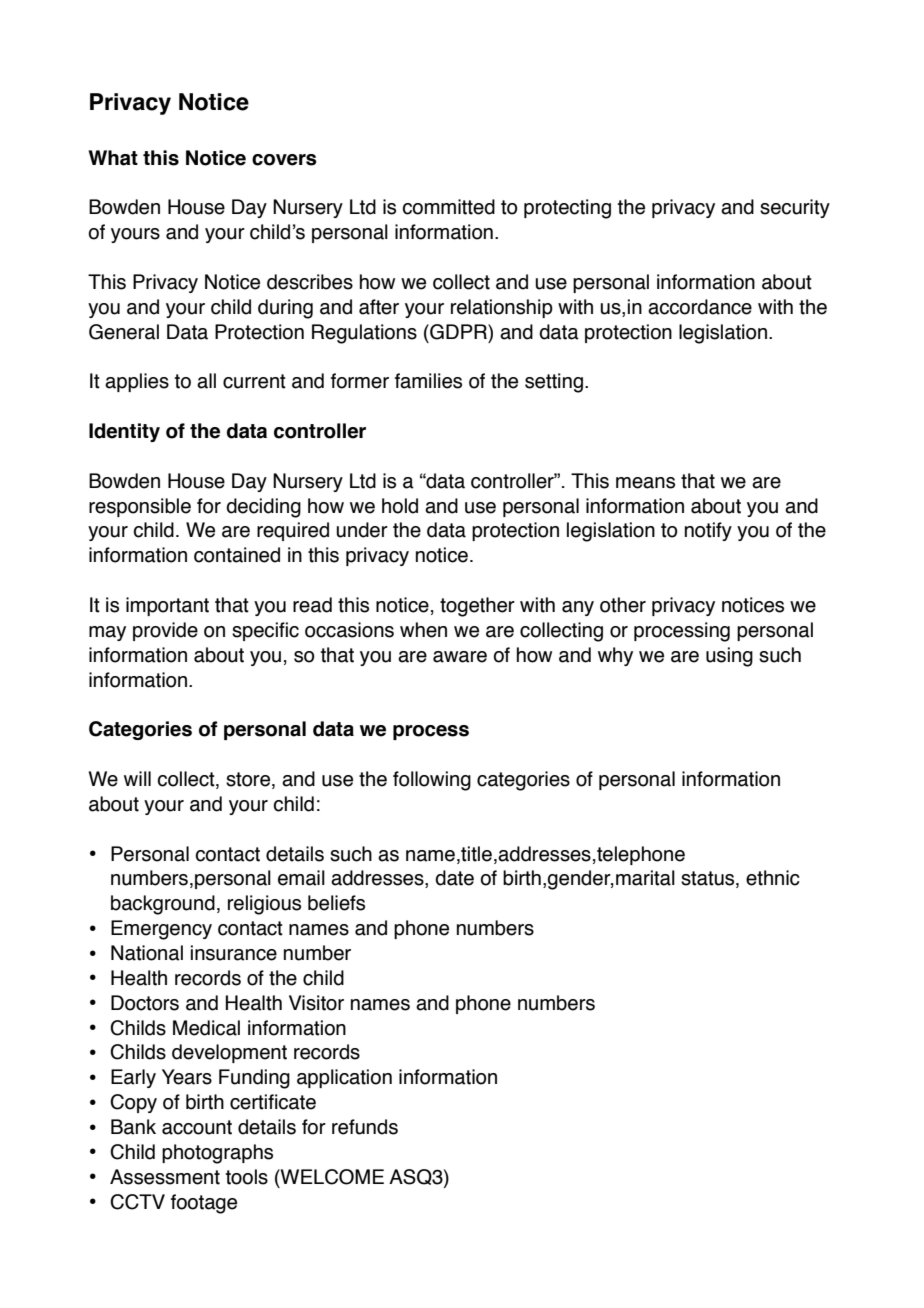 This page has width=924, height=1308. Describe the element at coordinates (331, 1177) in the page. I see `WELCOME` at that location.
